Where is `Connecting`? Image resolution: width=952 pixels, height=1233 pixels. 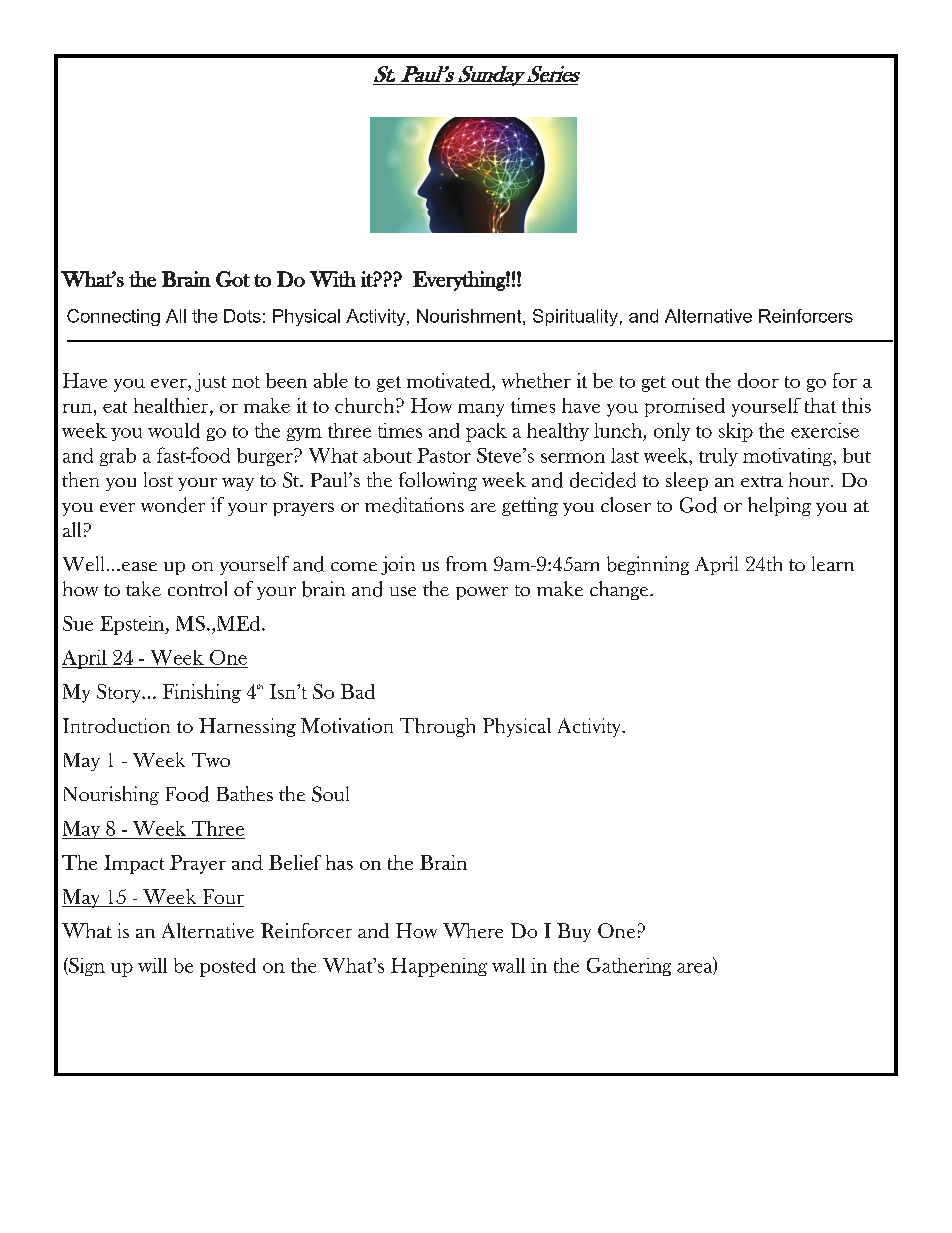 Connecting is located at coordinates (113, 317).
